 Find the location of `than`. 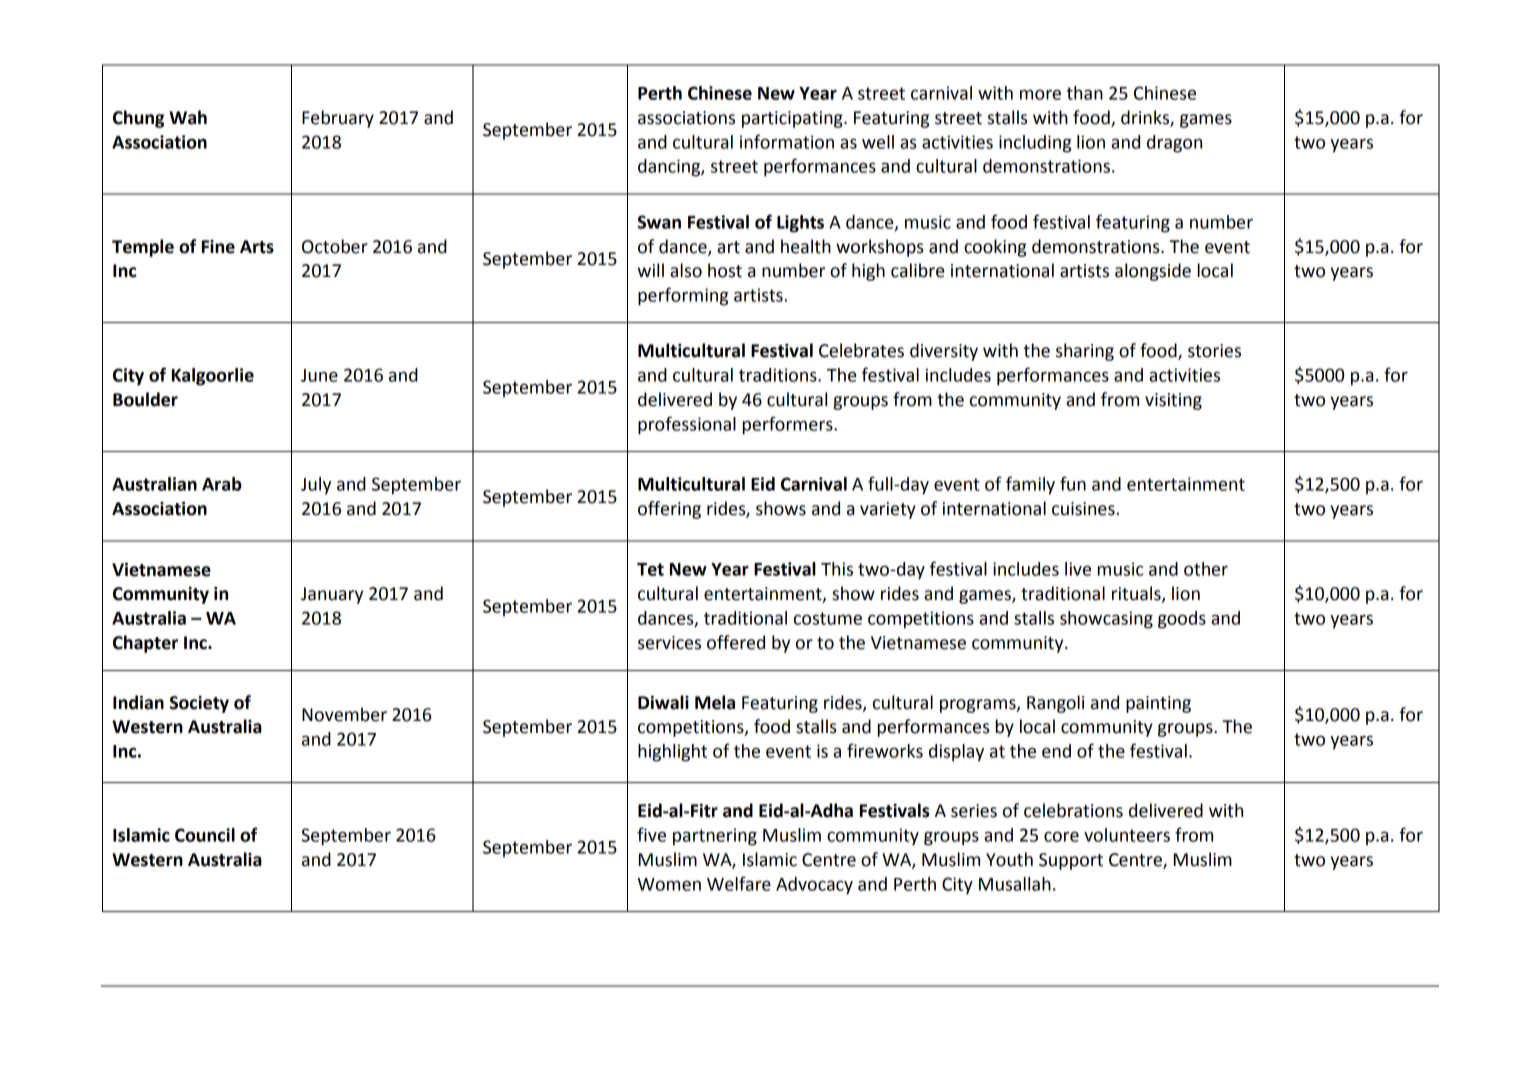

than is located at coordinates (1085, 93).
